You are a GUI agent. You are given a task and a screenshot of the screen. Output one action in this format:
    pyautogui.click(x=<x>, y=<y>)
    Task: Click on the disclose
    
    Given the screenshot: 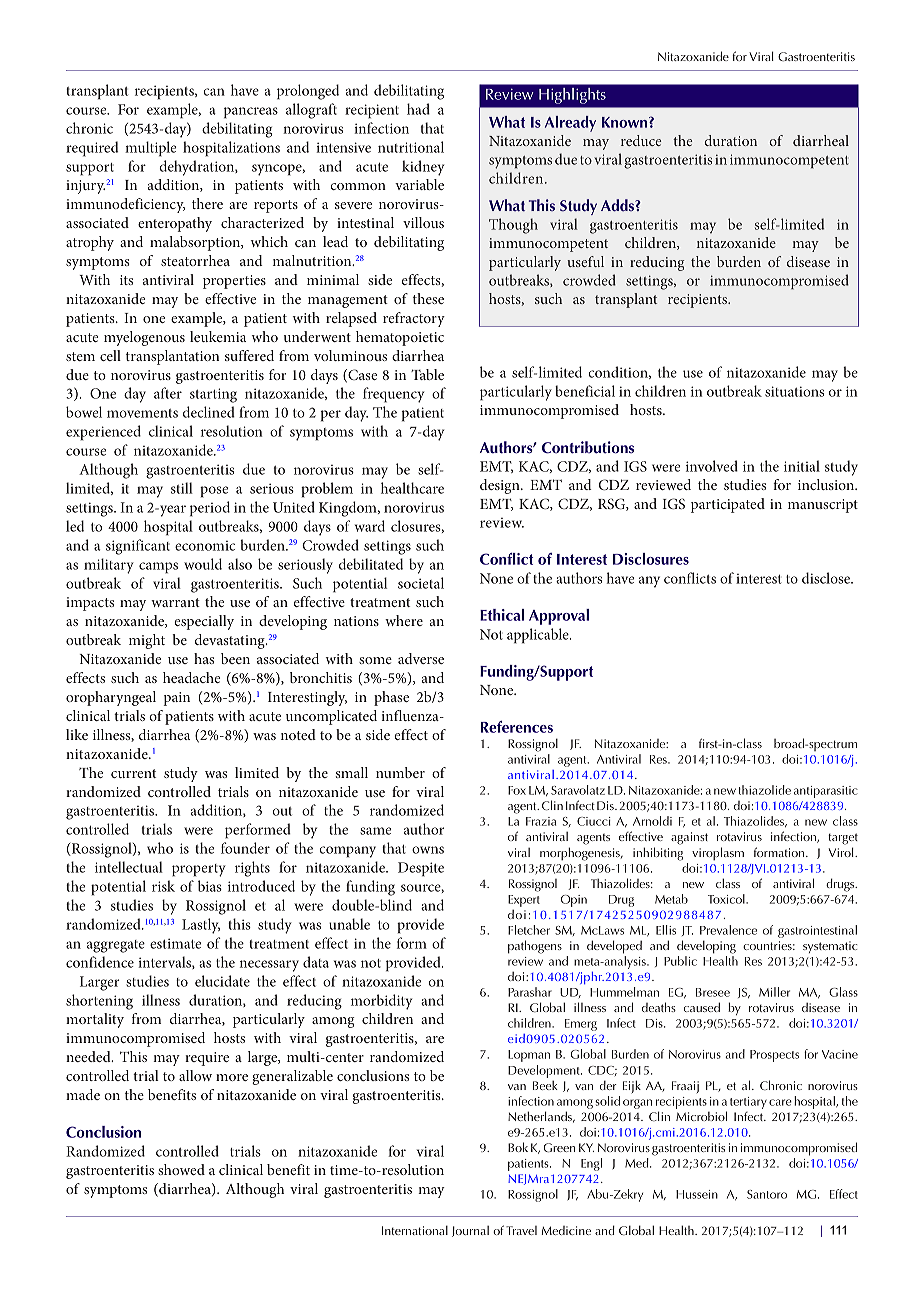 What is the action you would take?
    pyautogui.click(x=827, y=578)
